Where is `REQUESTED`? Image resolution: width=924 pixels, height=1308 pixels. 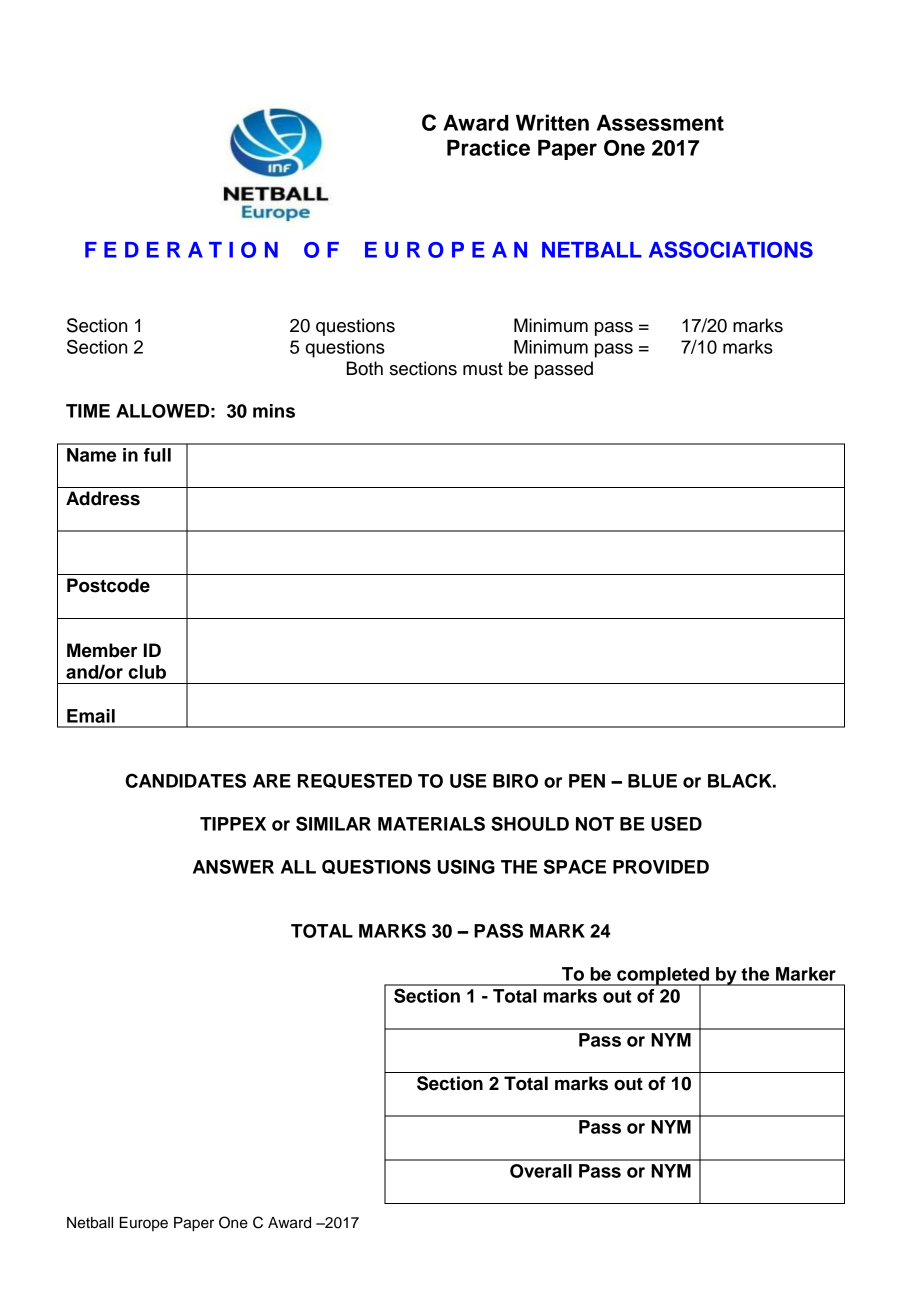 REQUESTED is located at coordinates (355, 780).
